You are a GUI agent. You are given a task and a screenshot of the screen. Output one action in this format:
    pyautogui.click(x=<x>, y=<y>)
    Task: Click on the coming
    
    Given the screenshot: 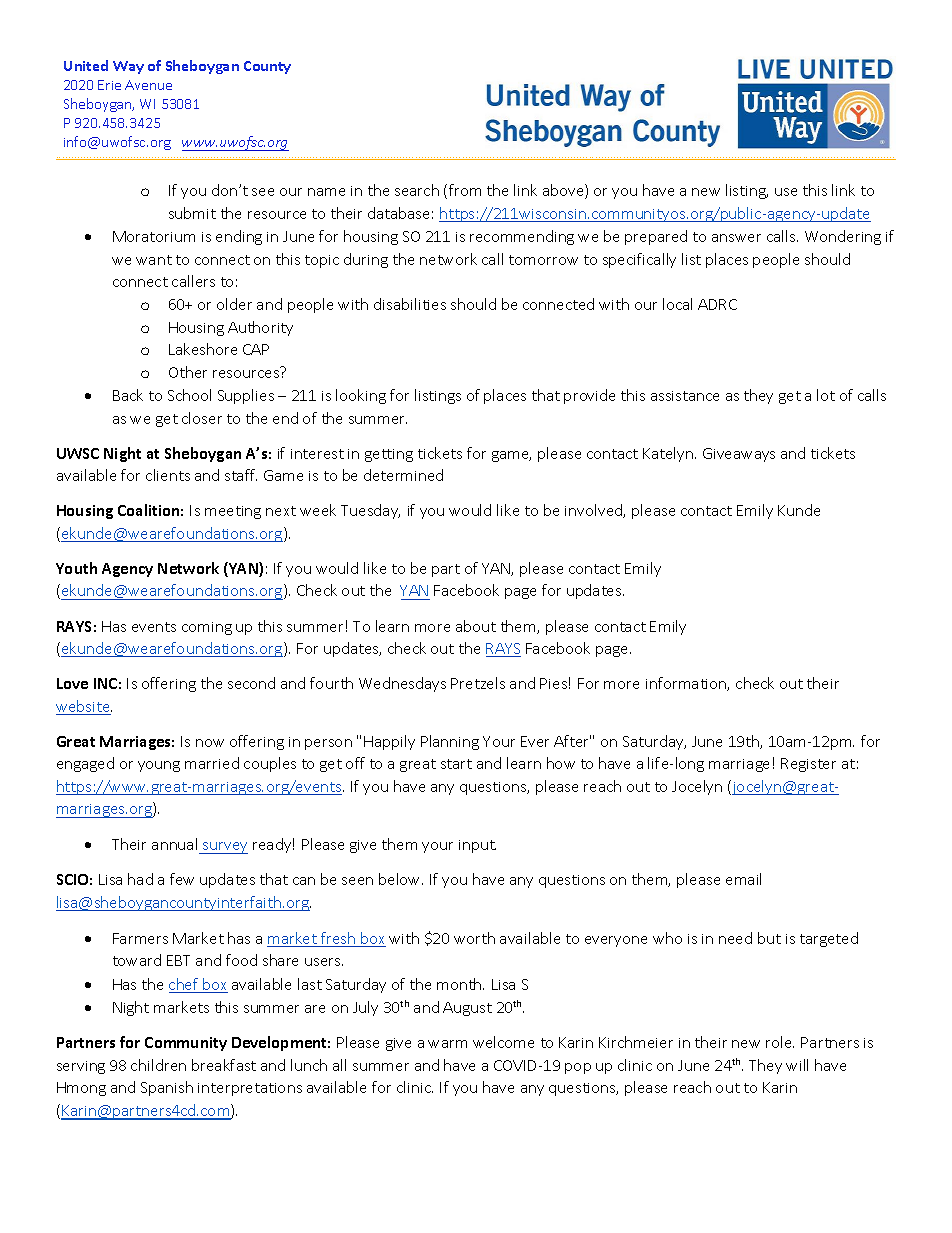 What is the action you would take?
    pyautogui.click(x=207, y=628)
